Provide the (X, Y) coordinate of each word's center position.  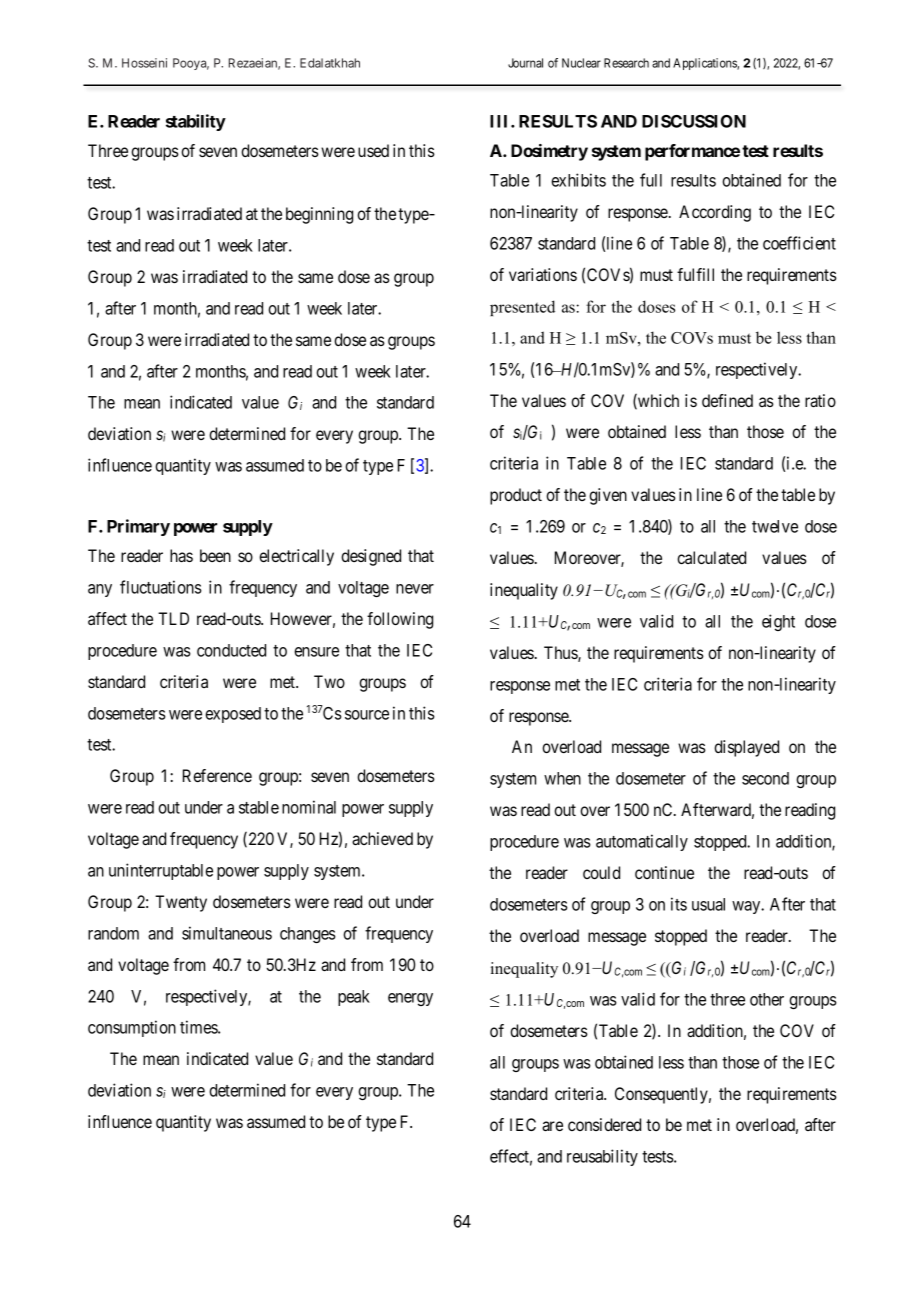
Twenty (181, 903)
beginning (319, 215)
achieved (382, 838)
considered (604, 1124)
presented (522, 308)
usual (708, 904)
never (415, 589)
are (552, 1126)
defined (727, 400)
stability (196, 122)
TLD (173, 618)
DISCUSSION (694, 121)
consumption (132, 1028)
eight (778, 622)
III (501, 121)
